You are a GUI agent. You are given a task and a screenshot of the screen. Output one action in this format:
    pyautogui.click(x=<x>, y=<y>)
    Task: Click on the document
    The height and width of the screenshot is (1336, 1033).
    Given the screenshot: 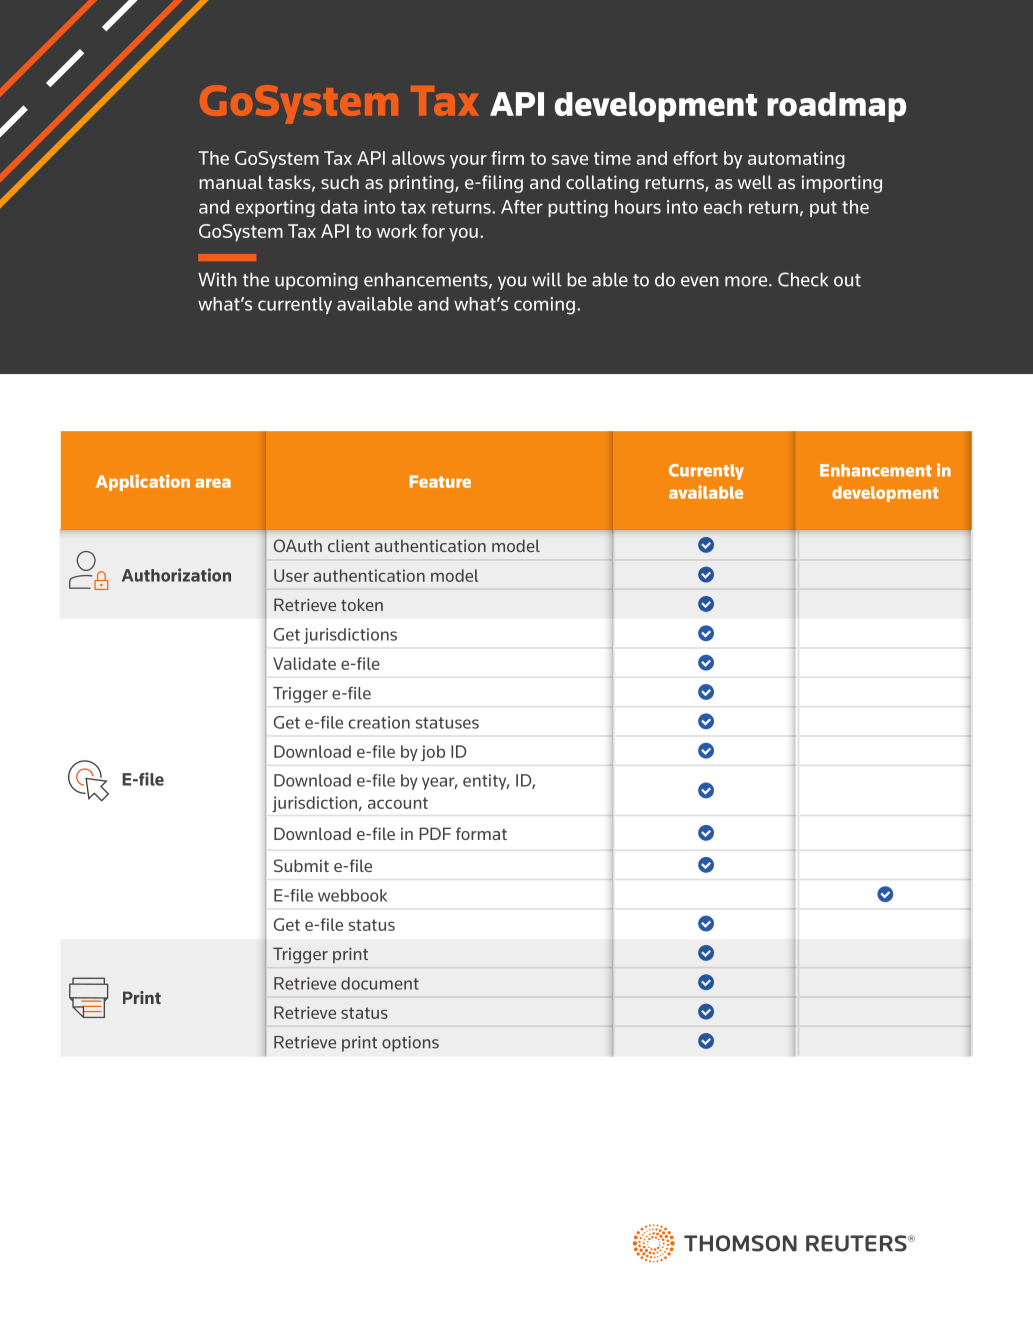 What is the action you would take?
    pyautogui.click(x=380, y=983)
